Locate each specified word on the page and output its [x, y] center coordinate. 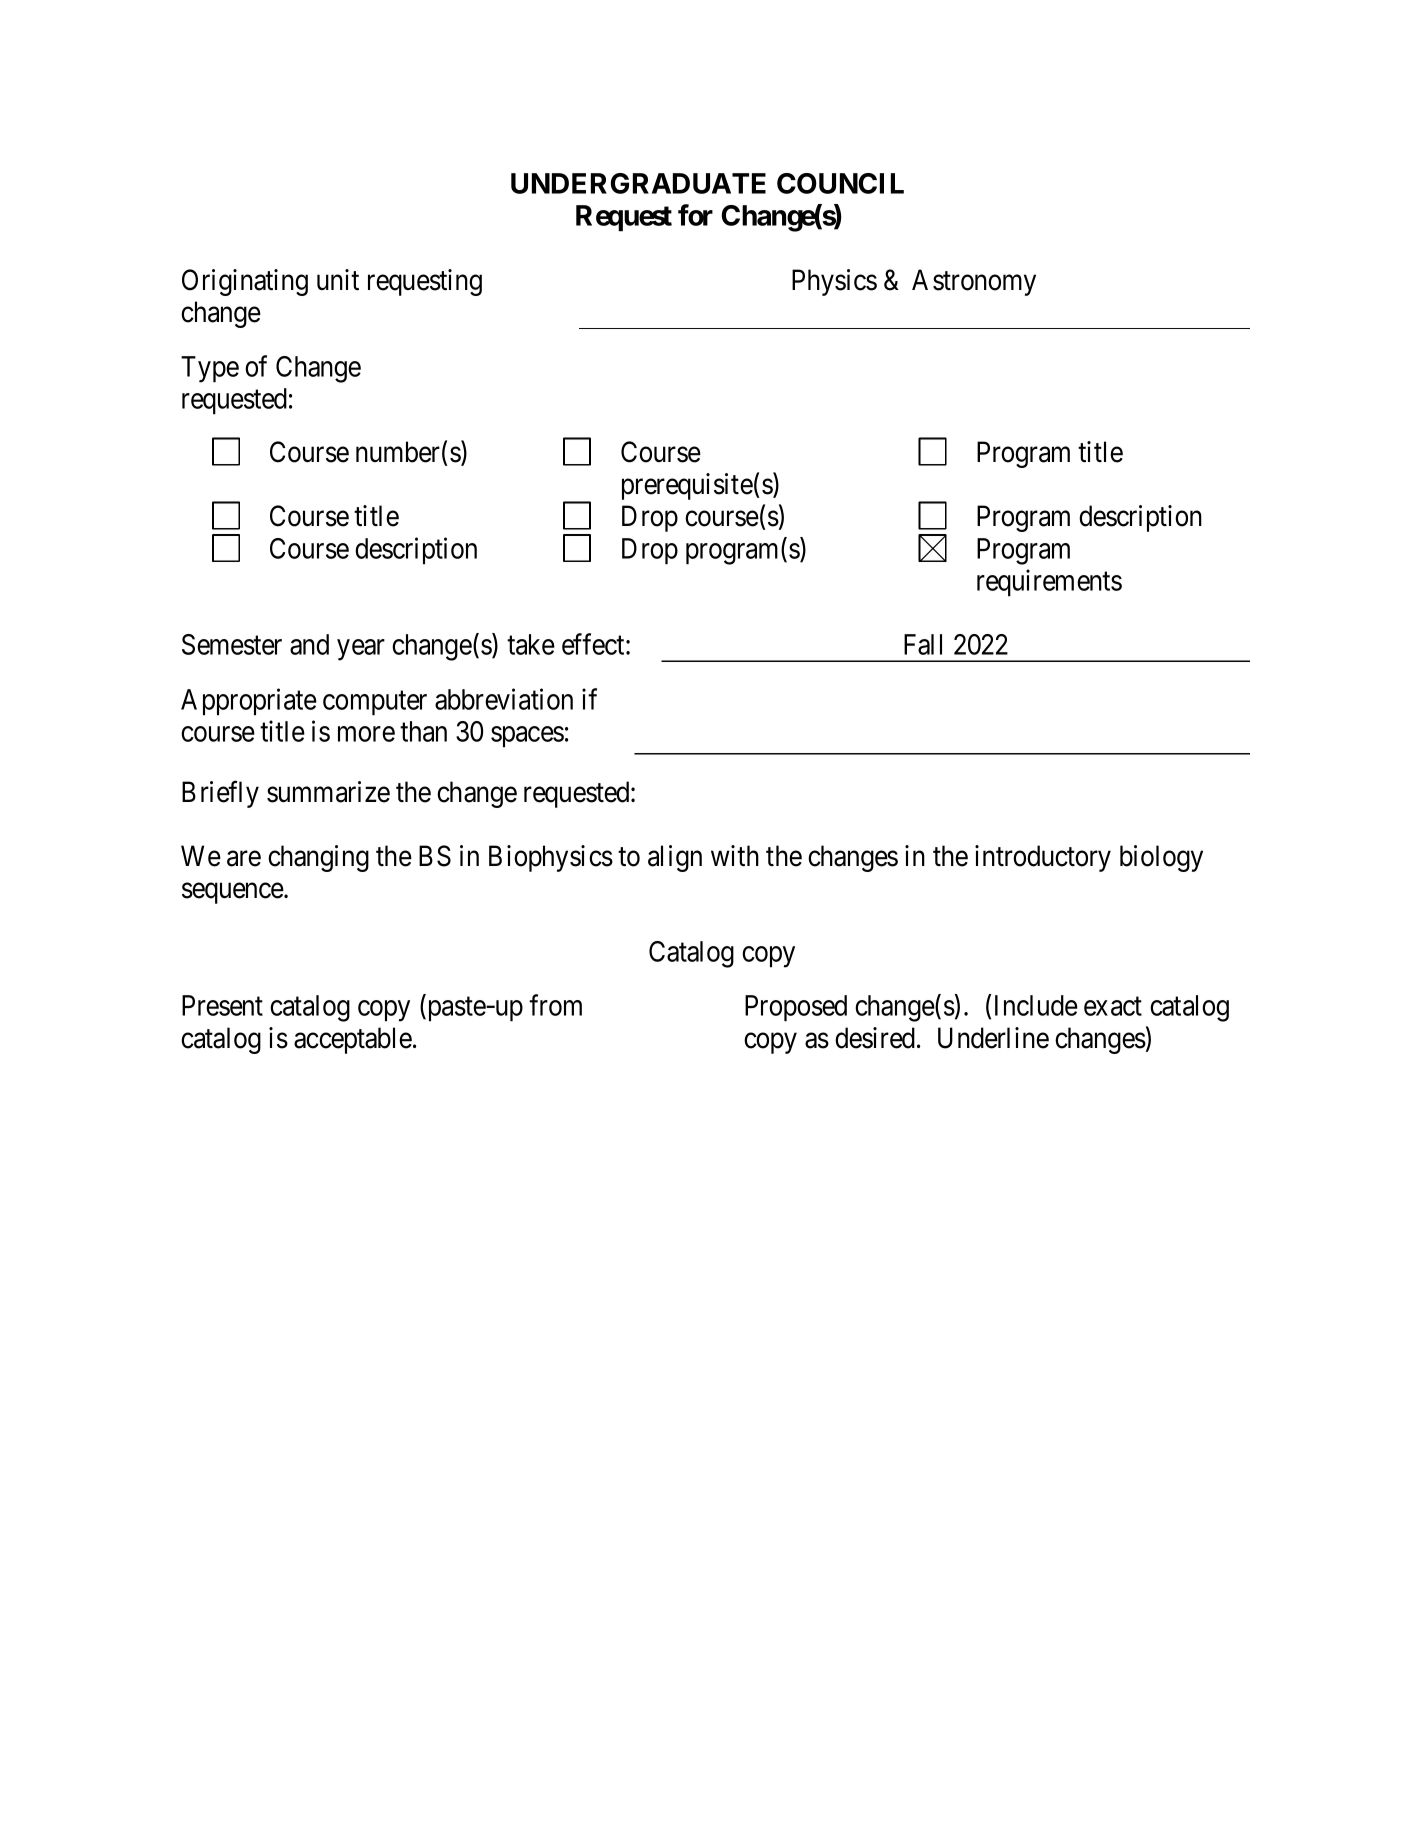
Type [210, 369]
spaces [527, 737]
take [531, 644]
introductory [1043, 858]
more [366, 734]
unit [338, 279]
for [695, 215]
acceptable [353, 1040]
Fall [923, 644]
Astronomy [974, 282]
